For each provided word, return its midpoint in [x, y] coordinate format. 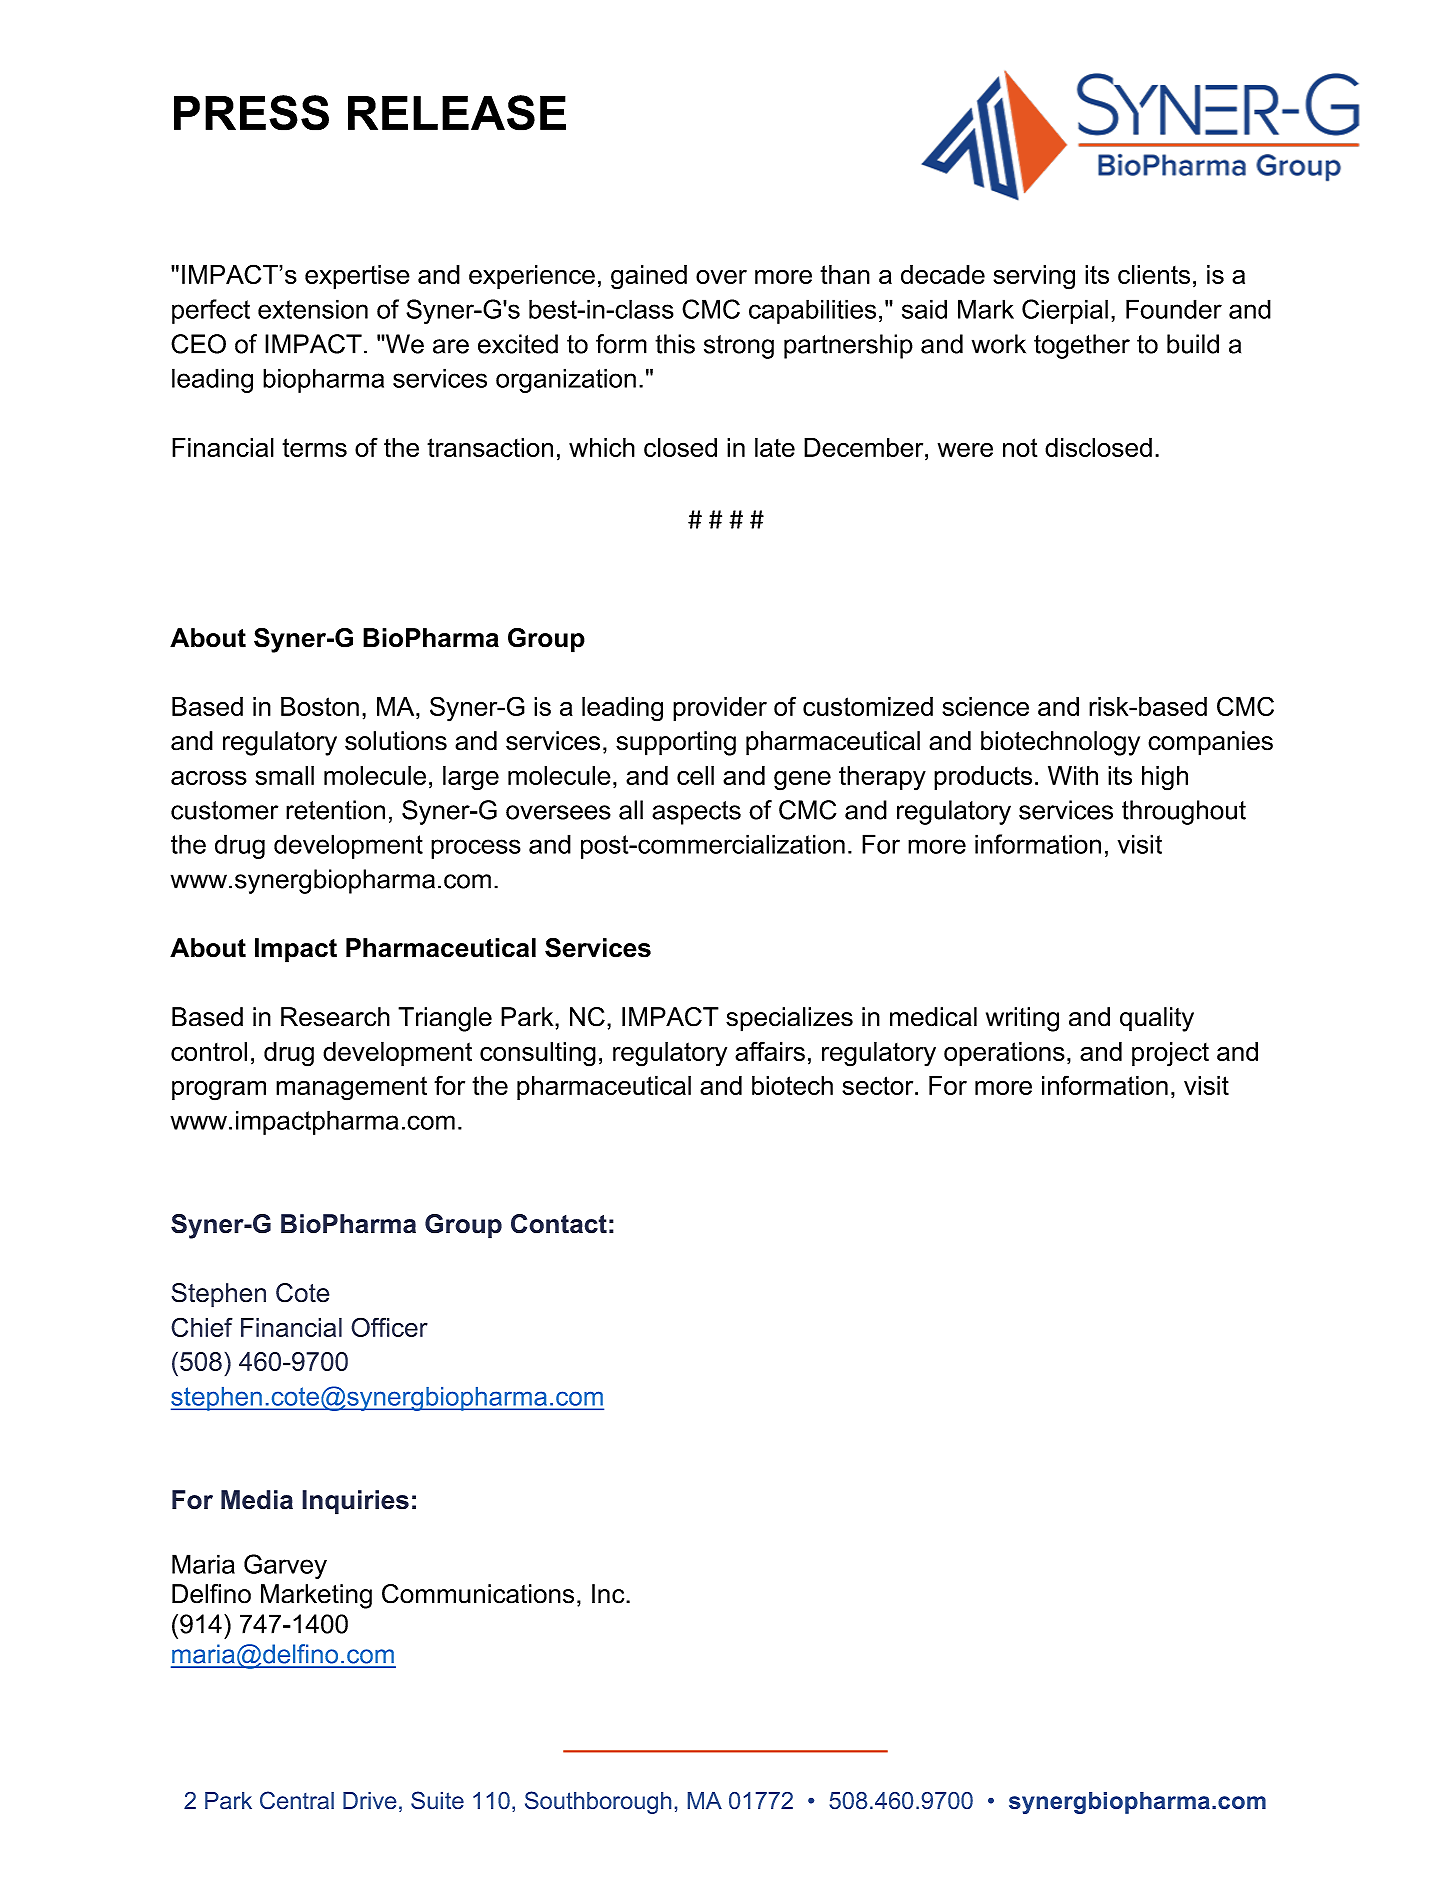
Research [335, 1017]
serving [1034, 277]
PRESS [251, 113]
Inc [609, 1594]
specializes [789, 1019]
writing [1022, 1019]
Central [297, 1800]
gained [649, 277]
